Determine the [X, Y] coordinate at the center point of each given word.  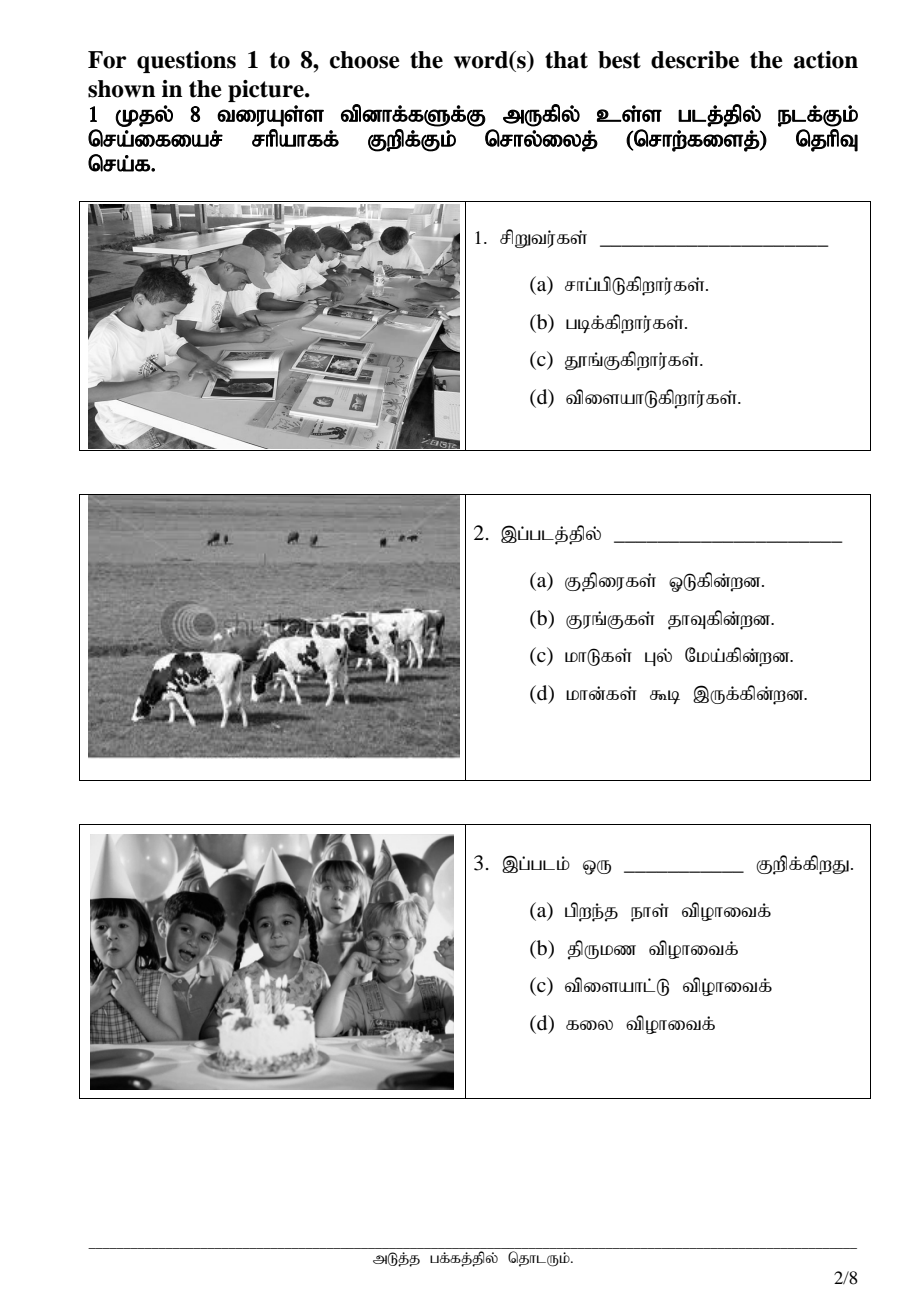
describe [695, 60]
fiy [589, 1025]
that [566, 60]
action [826, 60]
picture [267, 91]
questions [186, 62]
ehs [650, 913]
